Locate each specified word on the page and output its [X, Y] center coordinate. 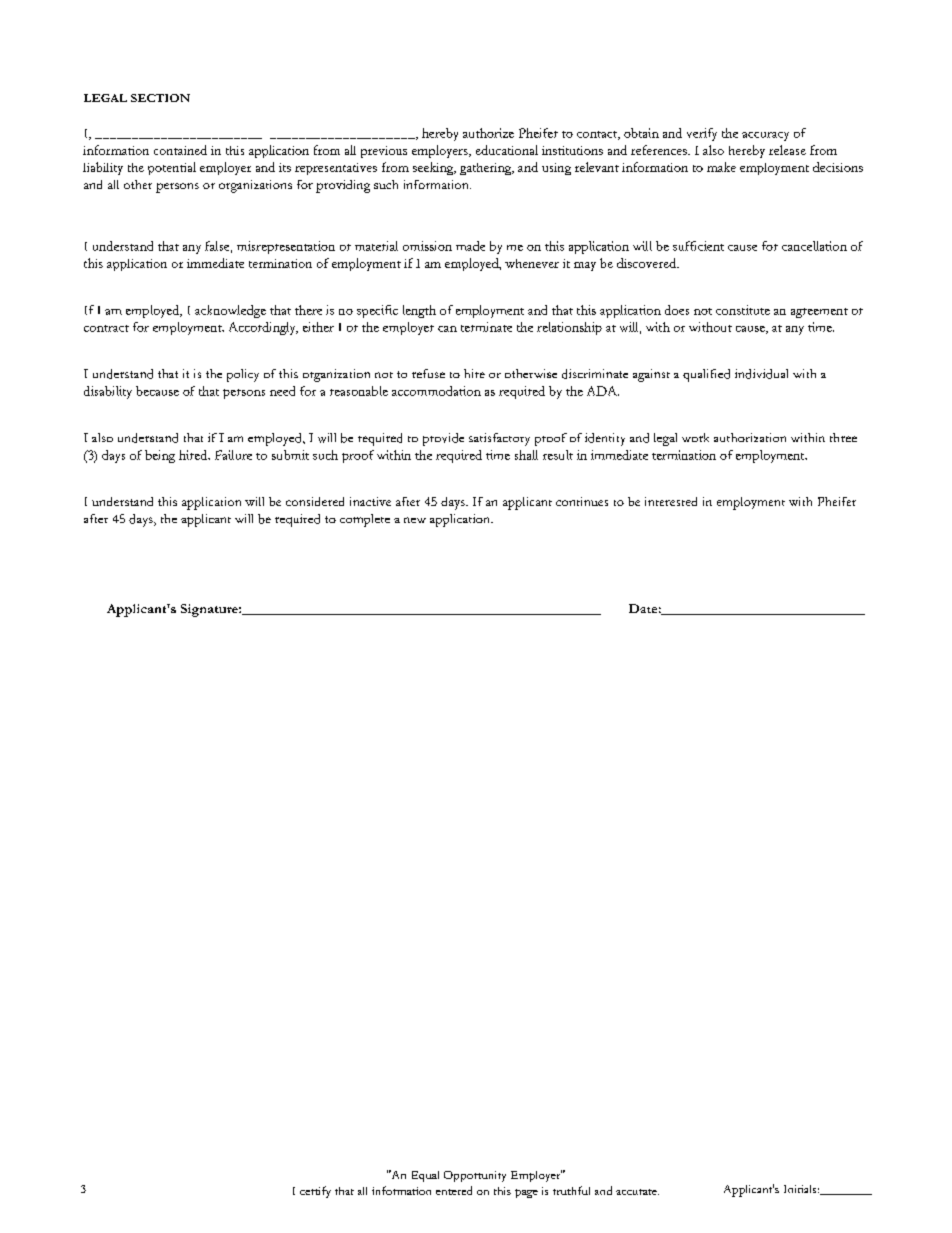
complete [365, 520]
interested [671, 501]
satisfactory [499, 439]
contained [180, 150]
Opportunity [475, 1176]
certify [315, 1192]
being [160, 456]
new [415, 520]
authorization [750, 437]
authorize [488, 133]
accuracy [765, 136]
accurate [637, 1192]
